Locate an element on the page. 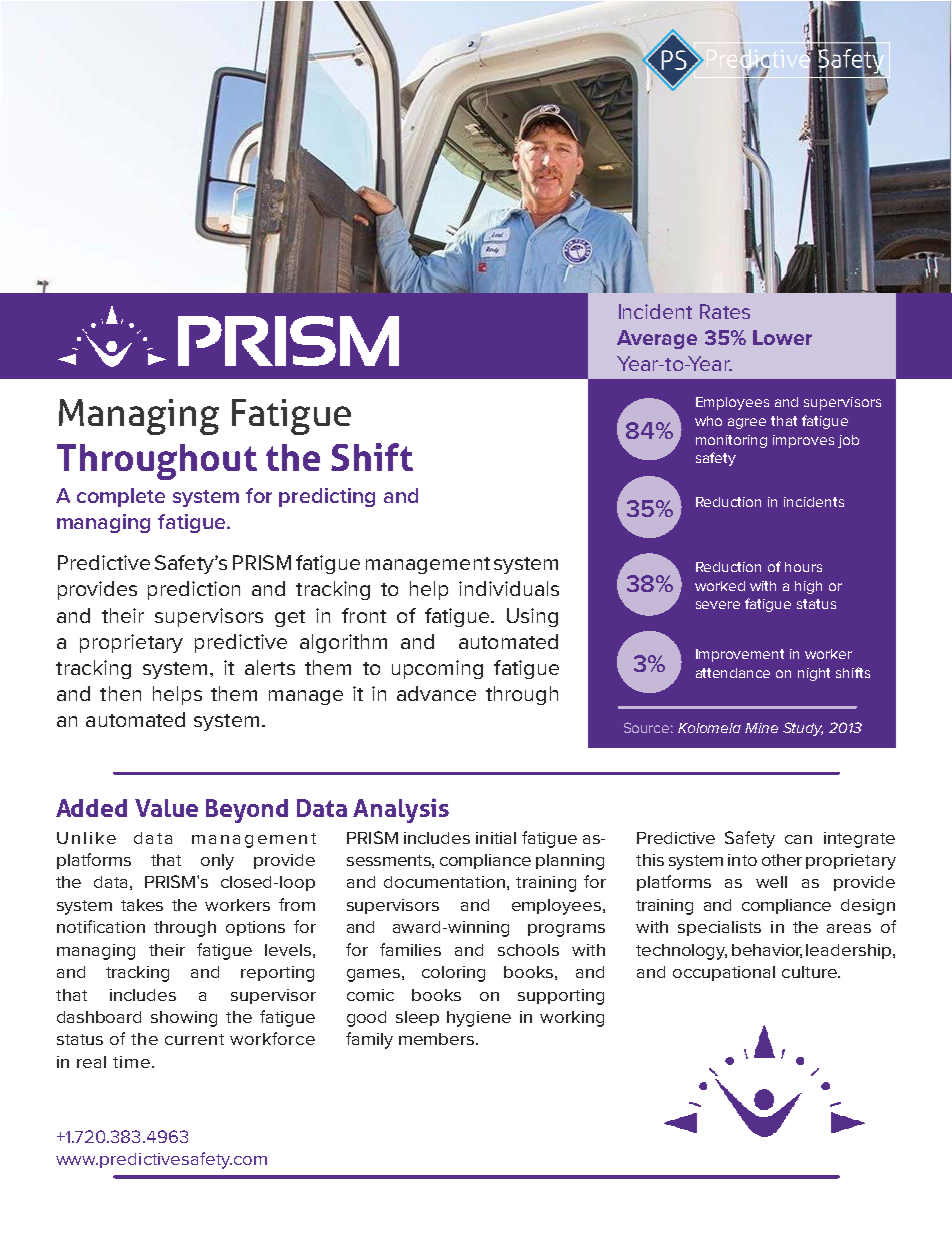 Image resolution: width=952 pixels, height=1233 pixels. individuals is located at coordinates (509, 588).
